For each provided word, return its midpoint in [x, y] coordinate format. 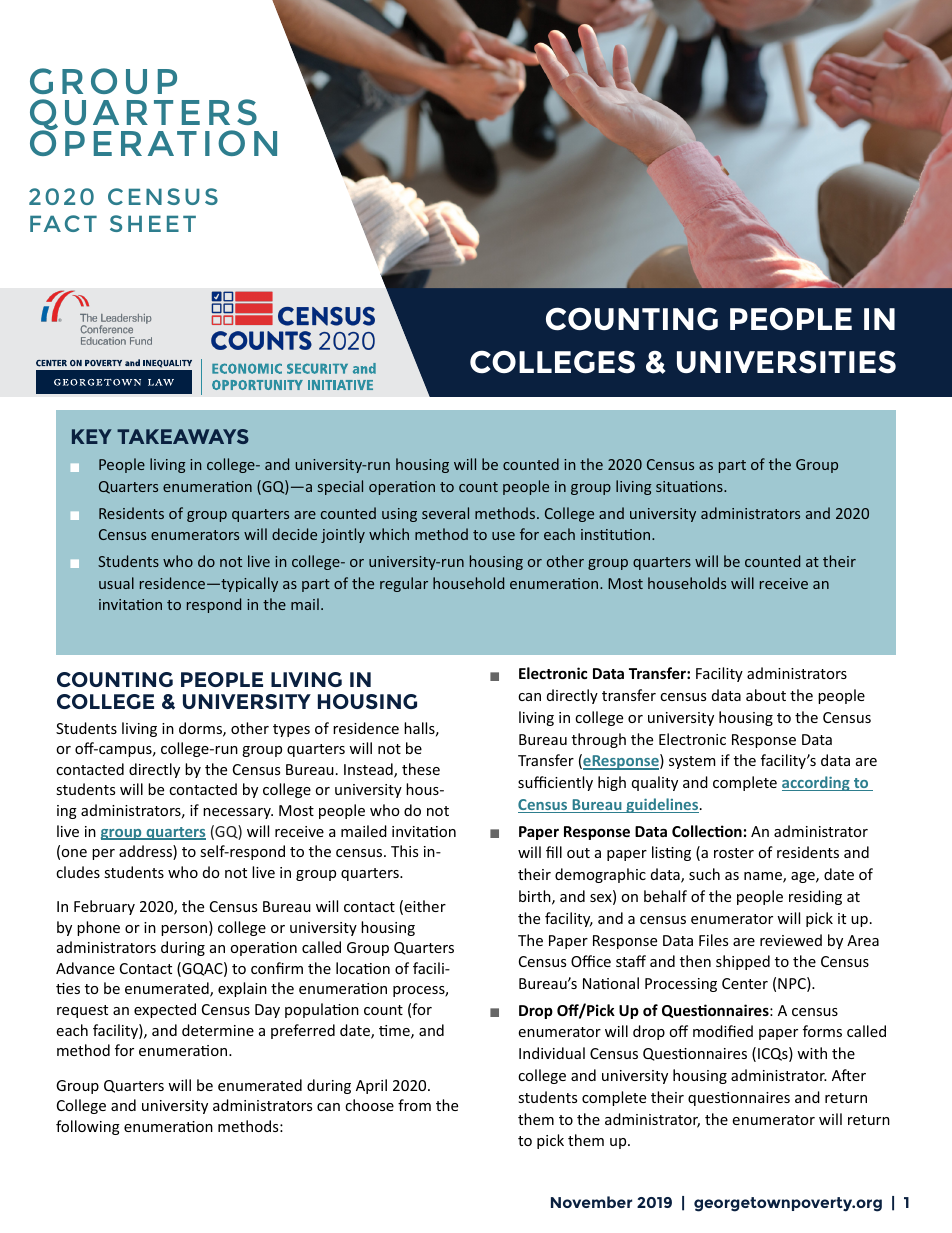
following [88, 1127]
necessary [238, 813]
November [591, 1202]
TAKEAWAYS [183, 436]
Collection [707, 831]
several [445, 513]
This [404, 851]
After [849, 1075]
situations [690, 486]
